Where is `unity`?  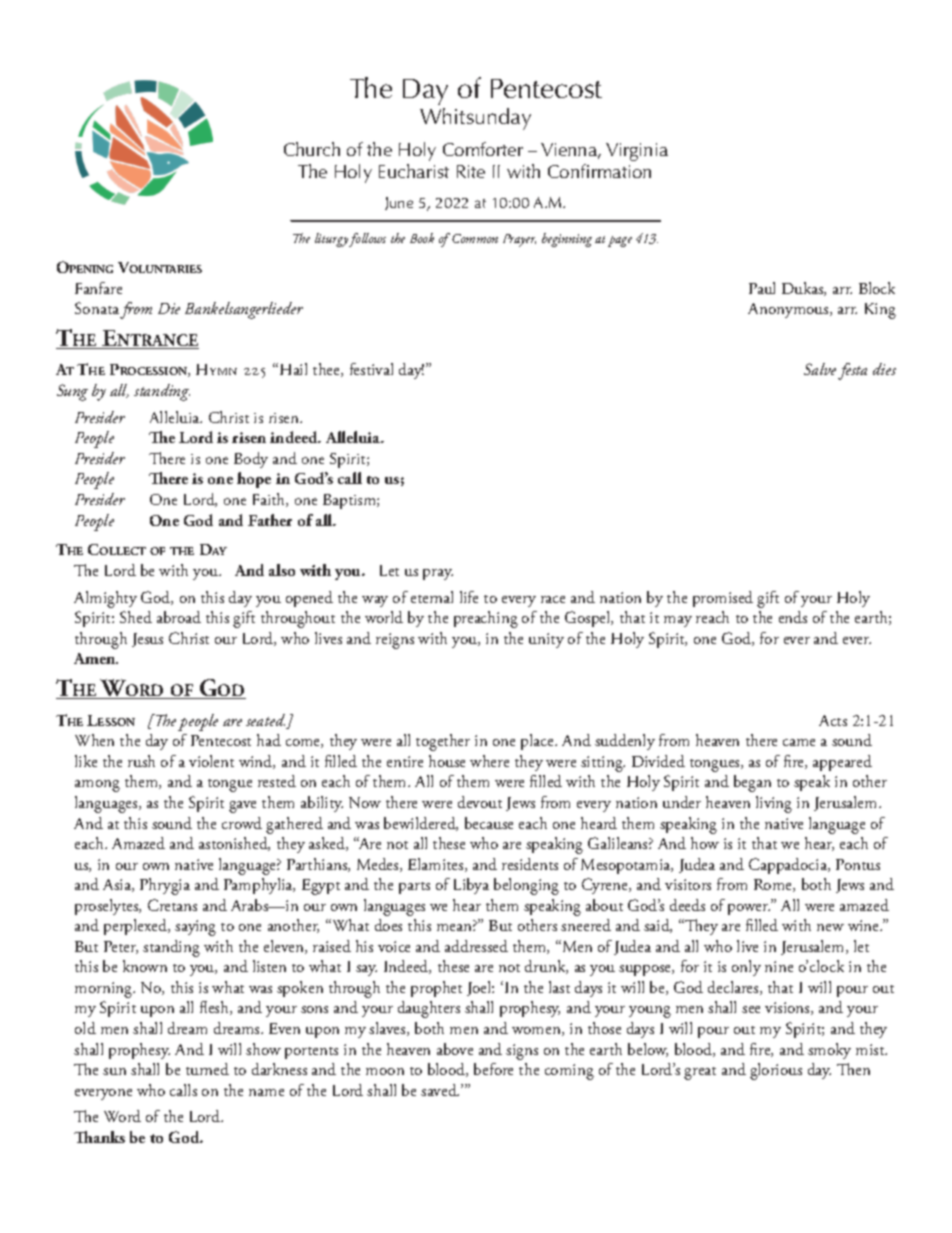 unity is located at coordinates (546, 640).
